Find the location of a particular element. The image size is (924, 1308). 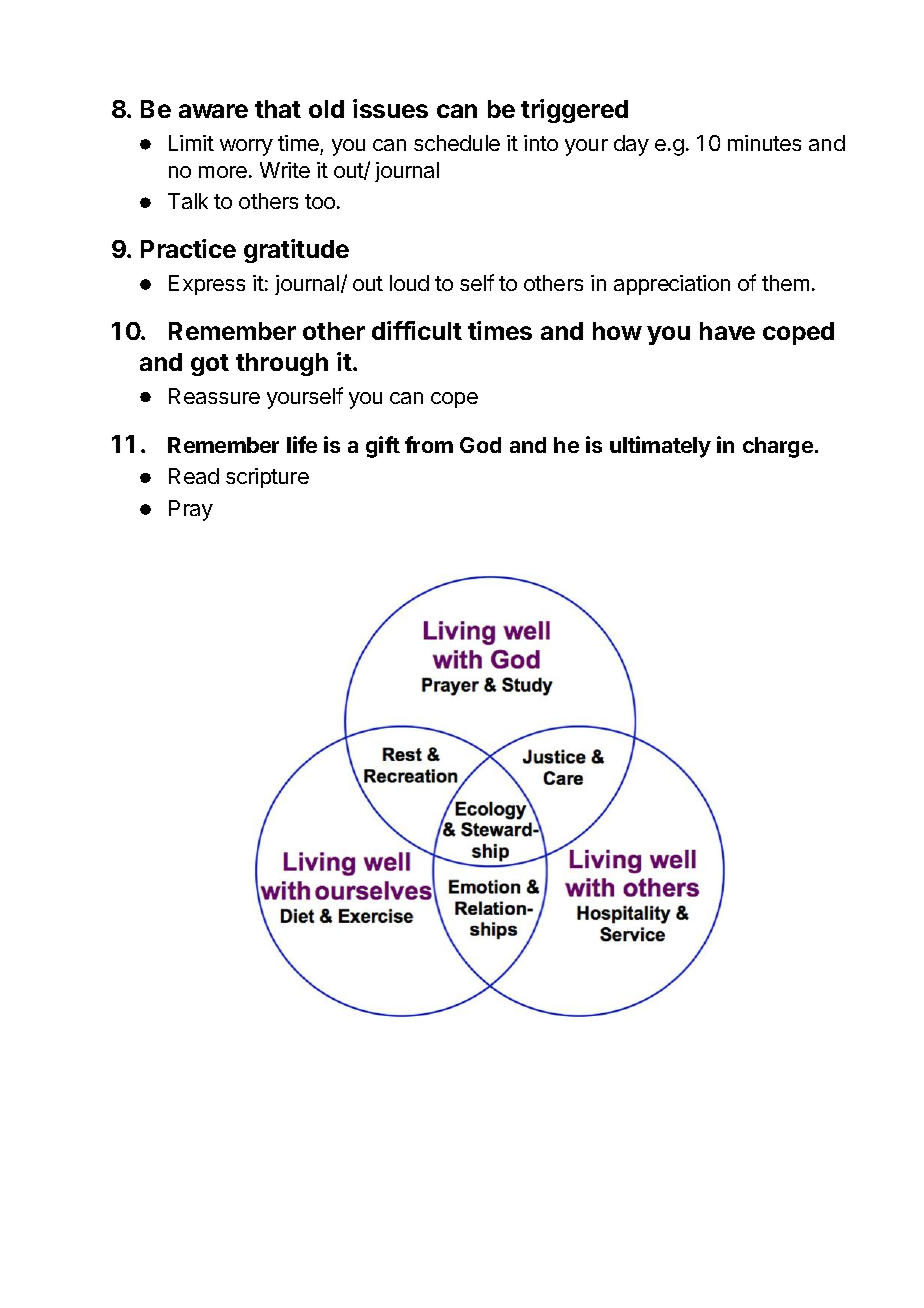

schedule is located at coordinates (457, 143).
